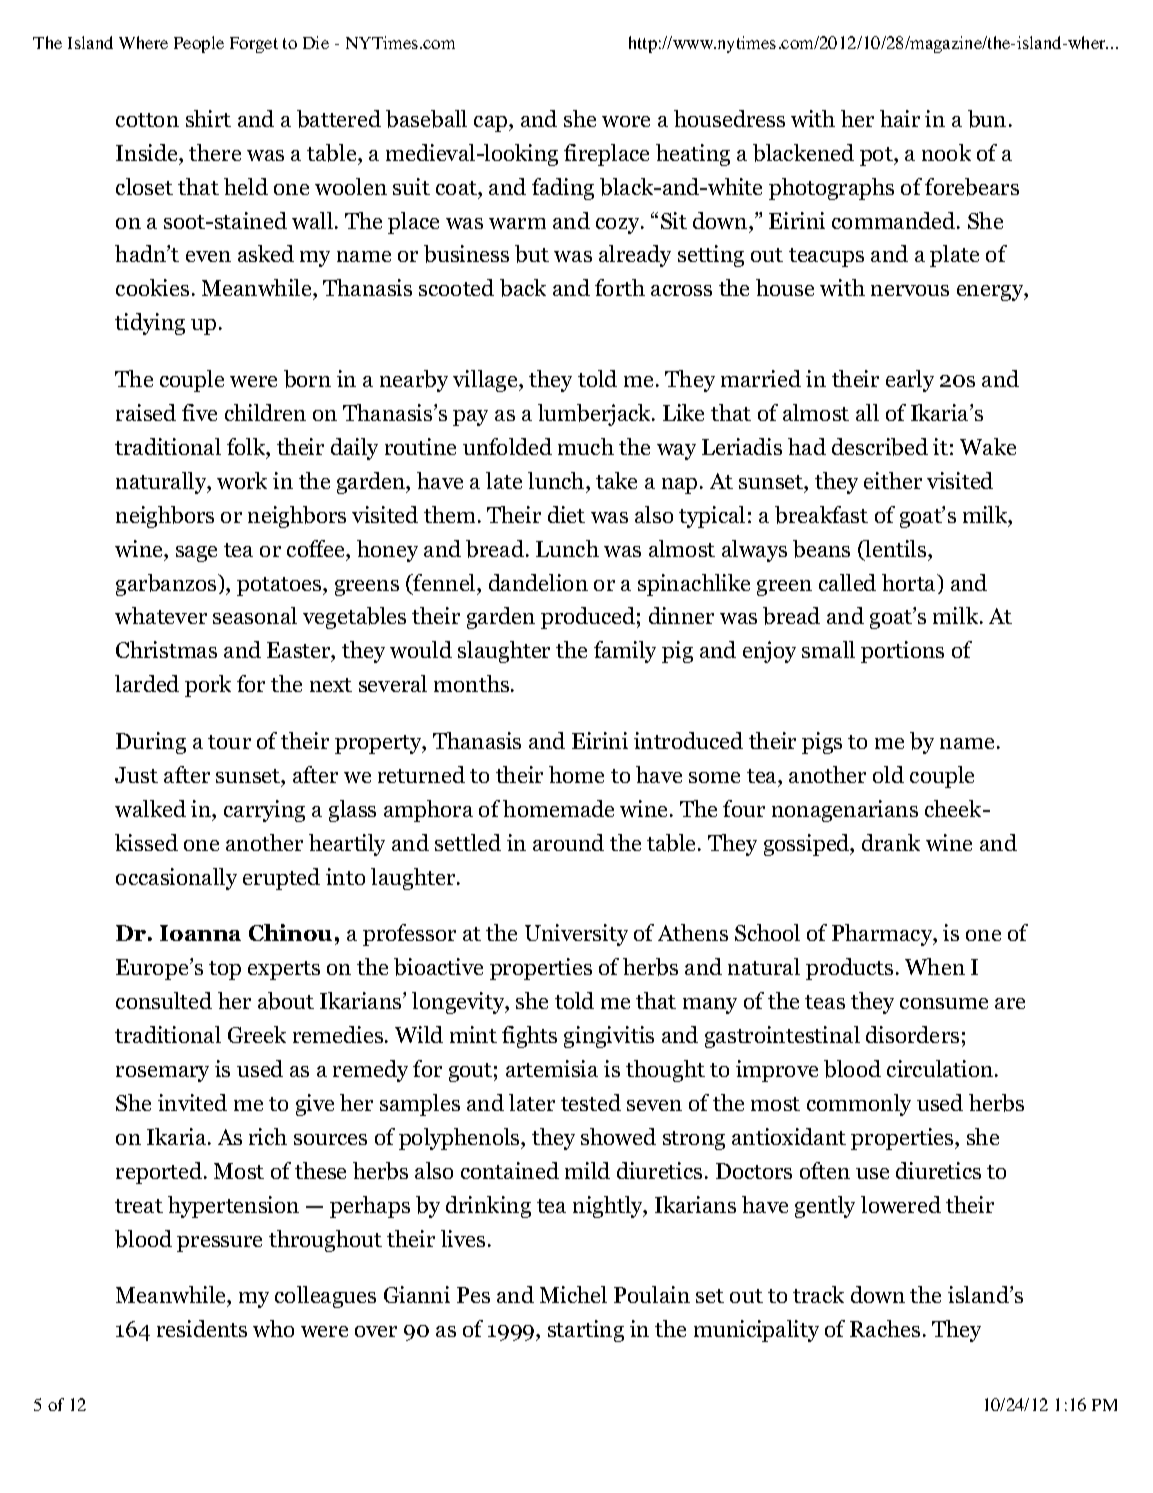 The height and width of the screenshot is (1493, 1153). I want to click on Pharmacy, so click(883, 935).
